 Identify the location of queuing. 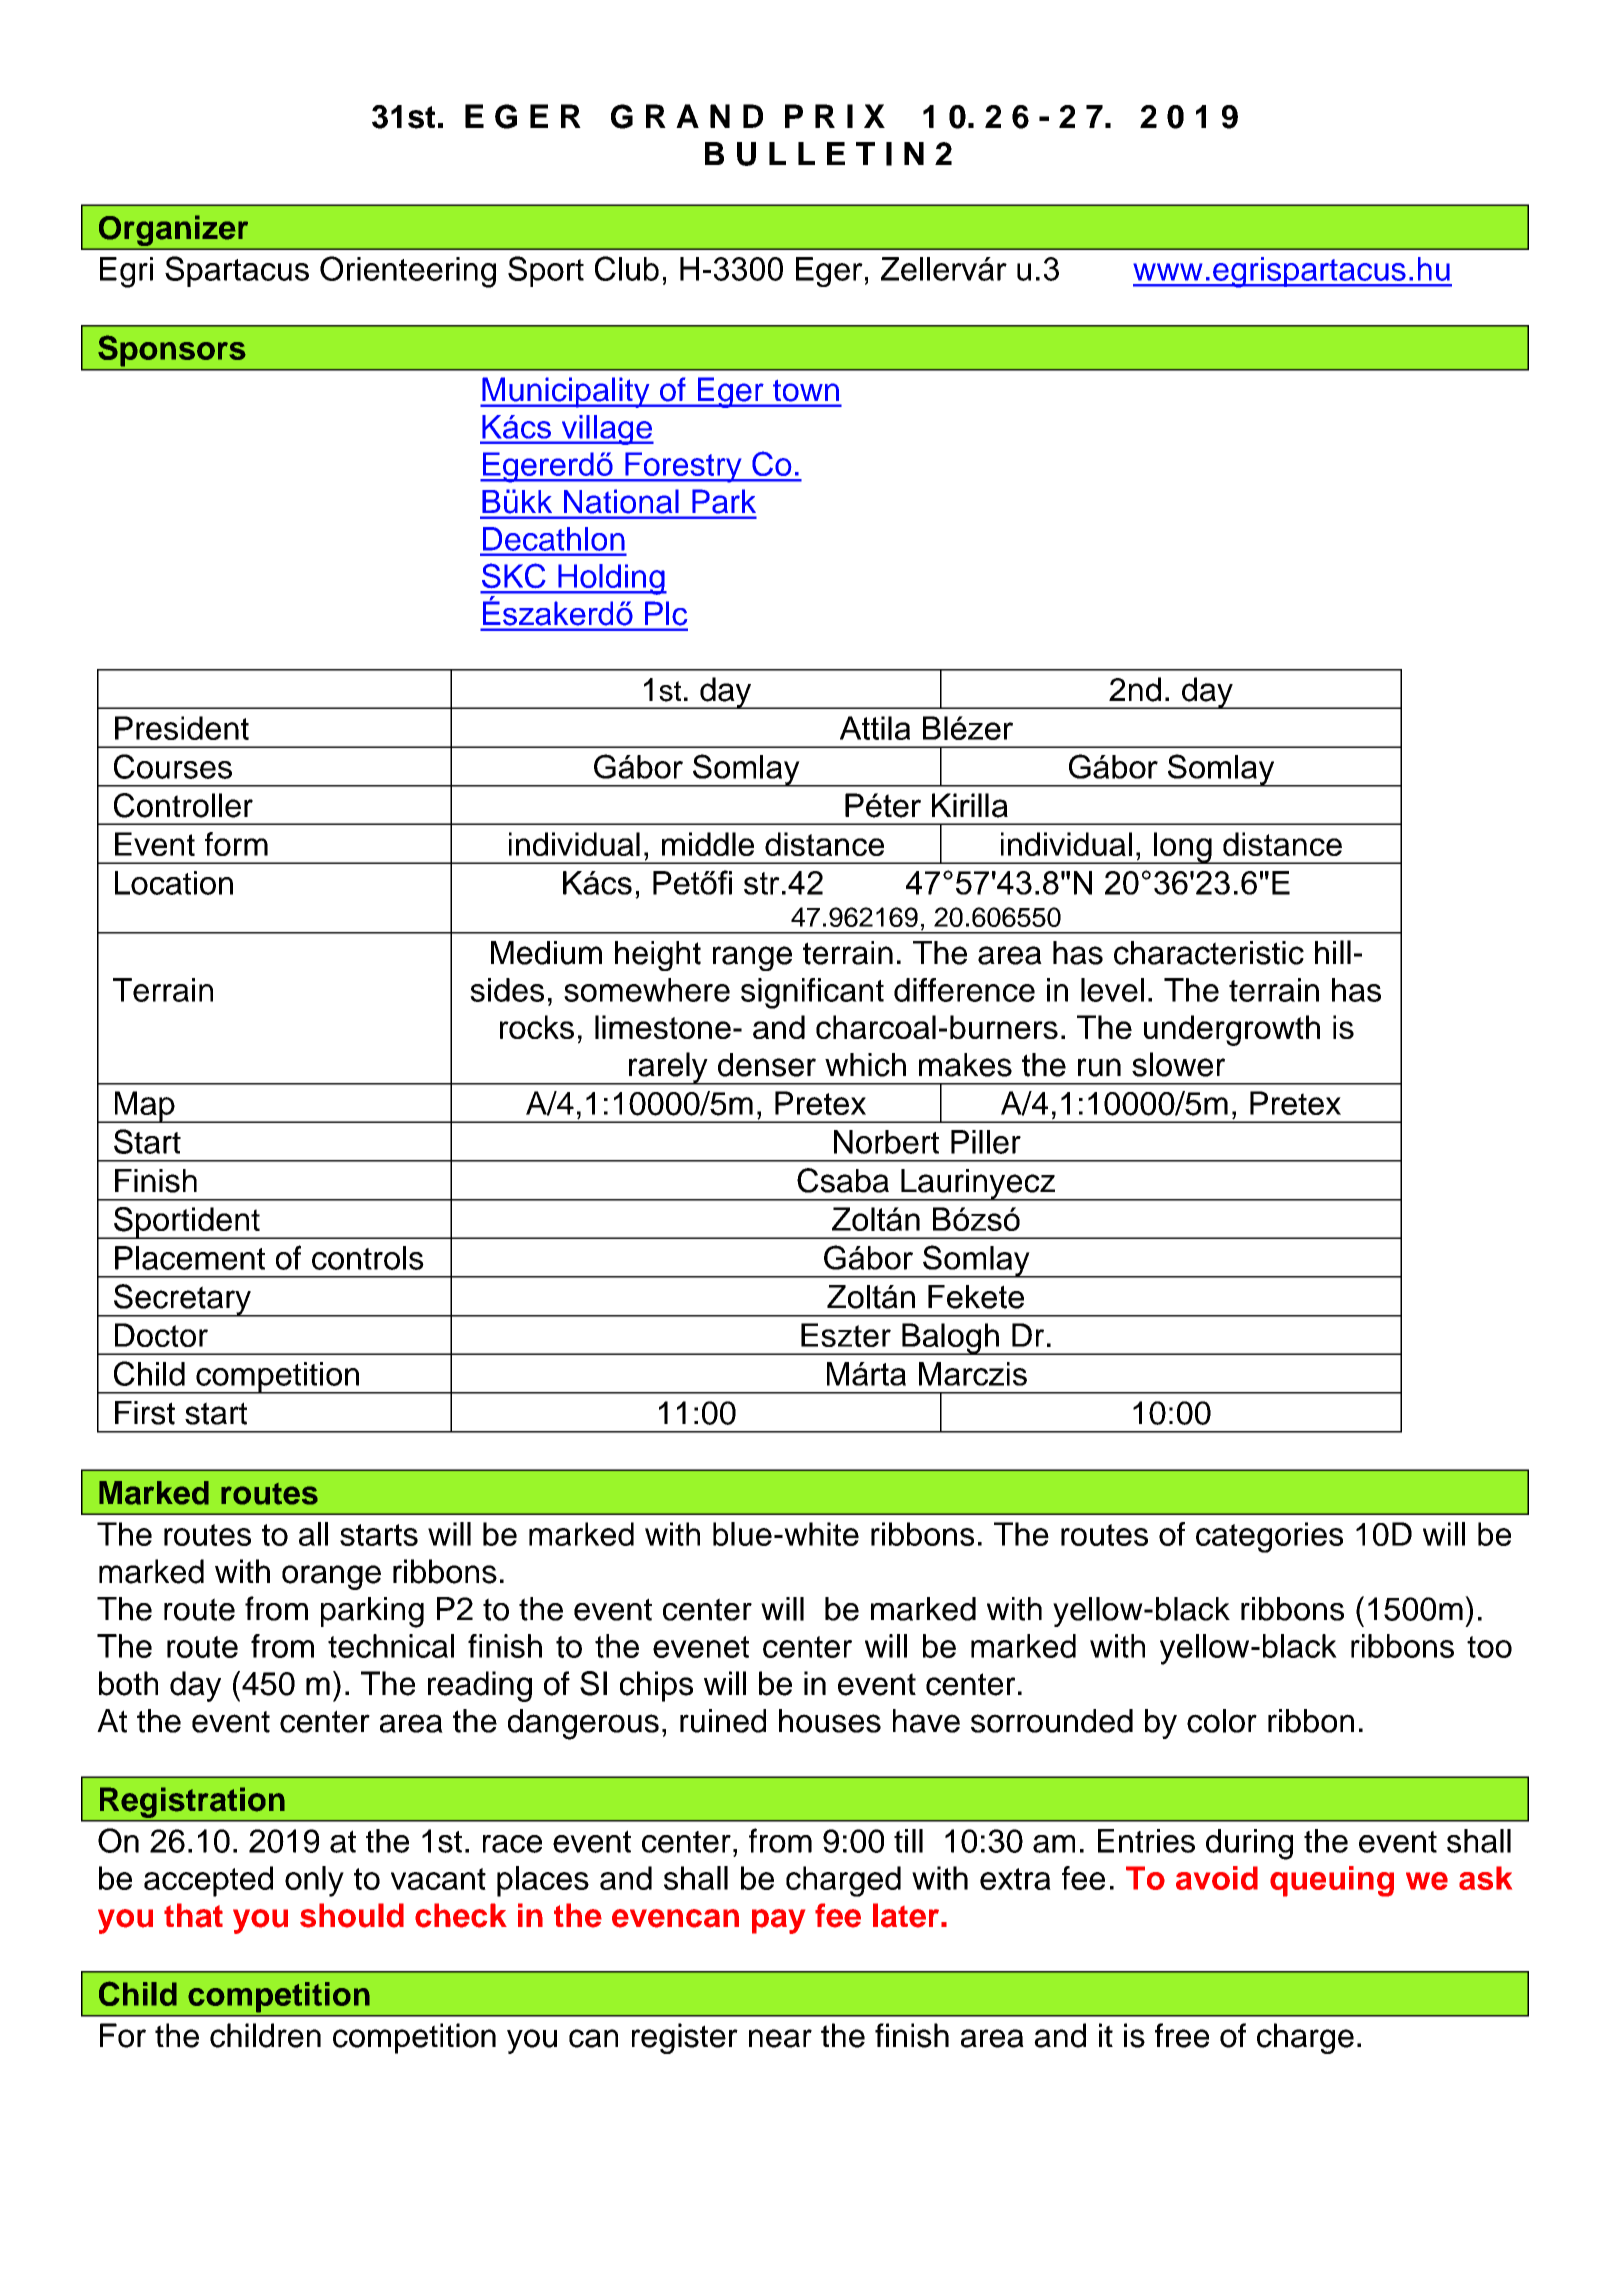
(1332, 1881).
